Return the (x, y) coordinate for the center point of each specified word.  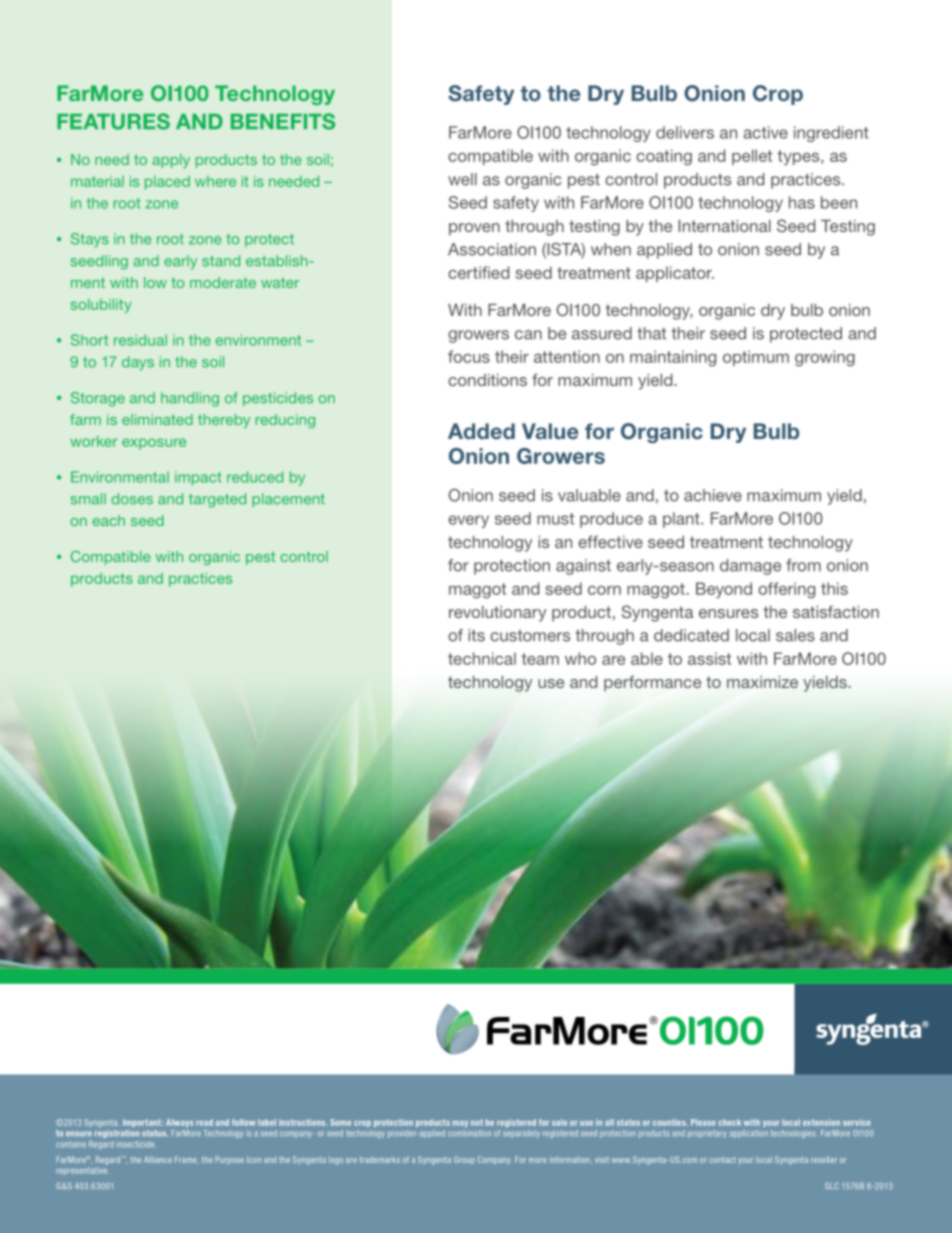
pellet (752, 157)
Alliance (158, 1159)
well (462, 179)
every (468, 521)
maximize (762, 682)
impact (198, 478)
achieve (713, 495)
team (540, 659)
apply (171, 161)
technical (482, 658)
